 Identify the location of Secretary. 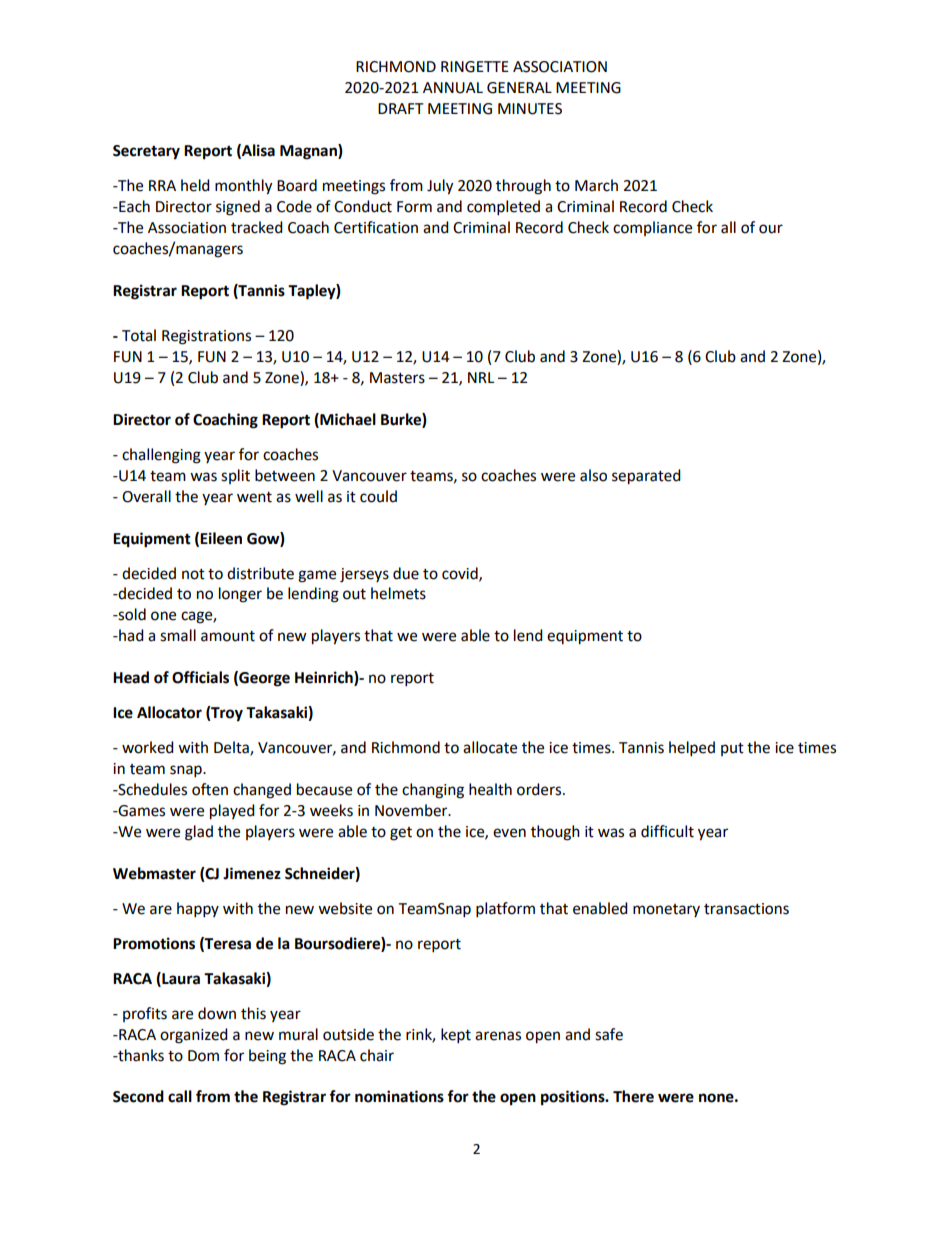
(146, 152).
